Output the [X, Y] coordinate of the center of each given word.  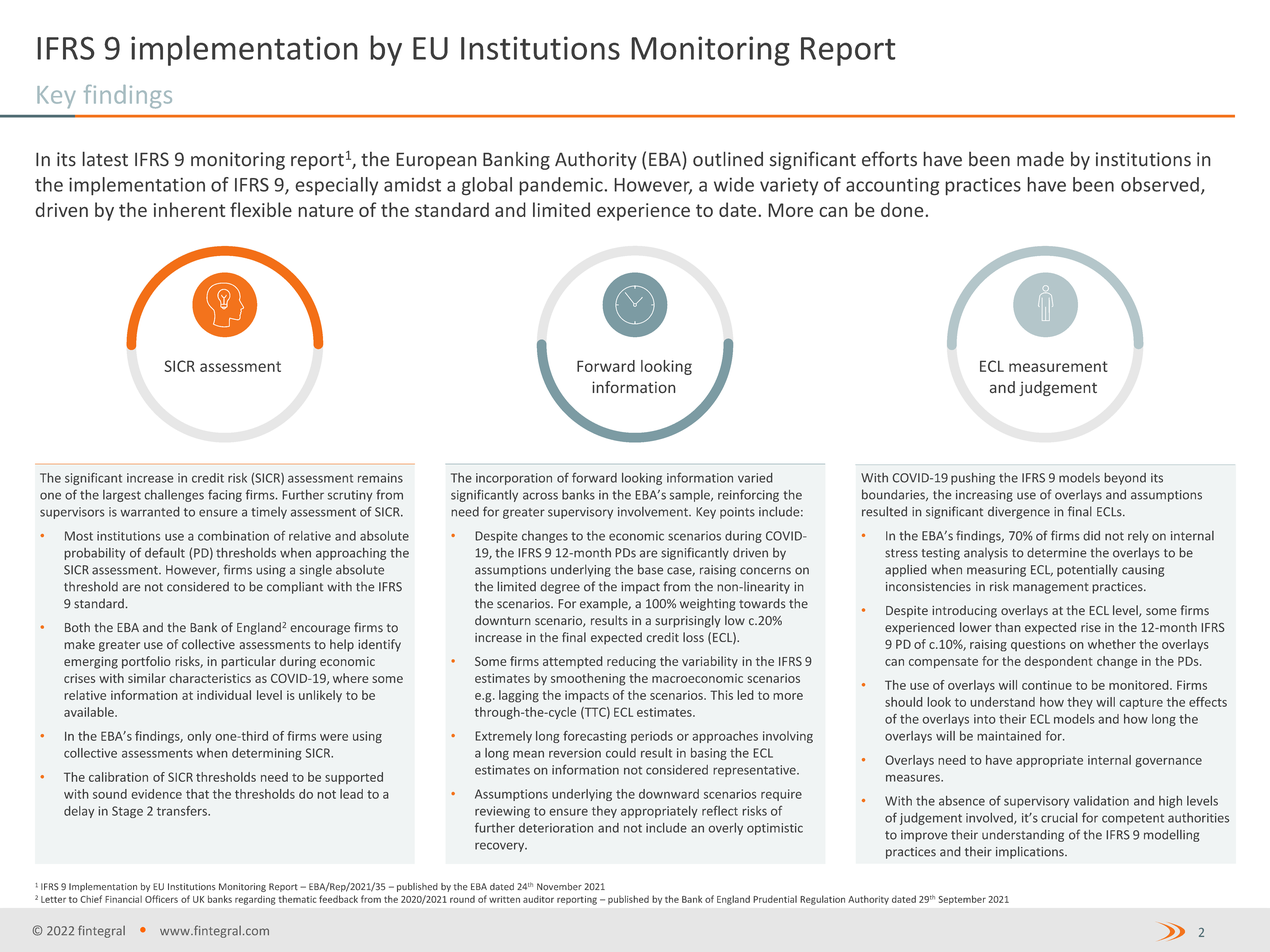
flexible [261, 209]
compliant [295, 587]
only [199, 737]
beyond [1125, 479]
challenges [174, 496]
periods [652, 737]
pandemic [562, 186]
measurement [1058, 366]
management [1051, 588]
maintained [1009, 736]
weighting [708, 604]
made [1040, 159]
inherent [189, 209]
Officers [161, 899]
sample [691, 496]
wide [734, 184]
